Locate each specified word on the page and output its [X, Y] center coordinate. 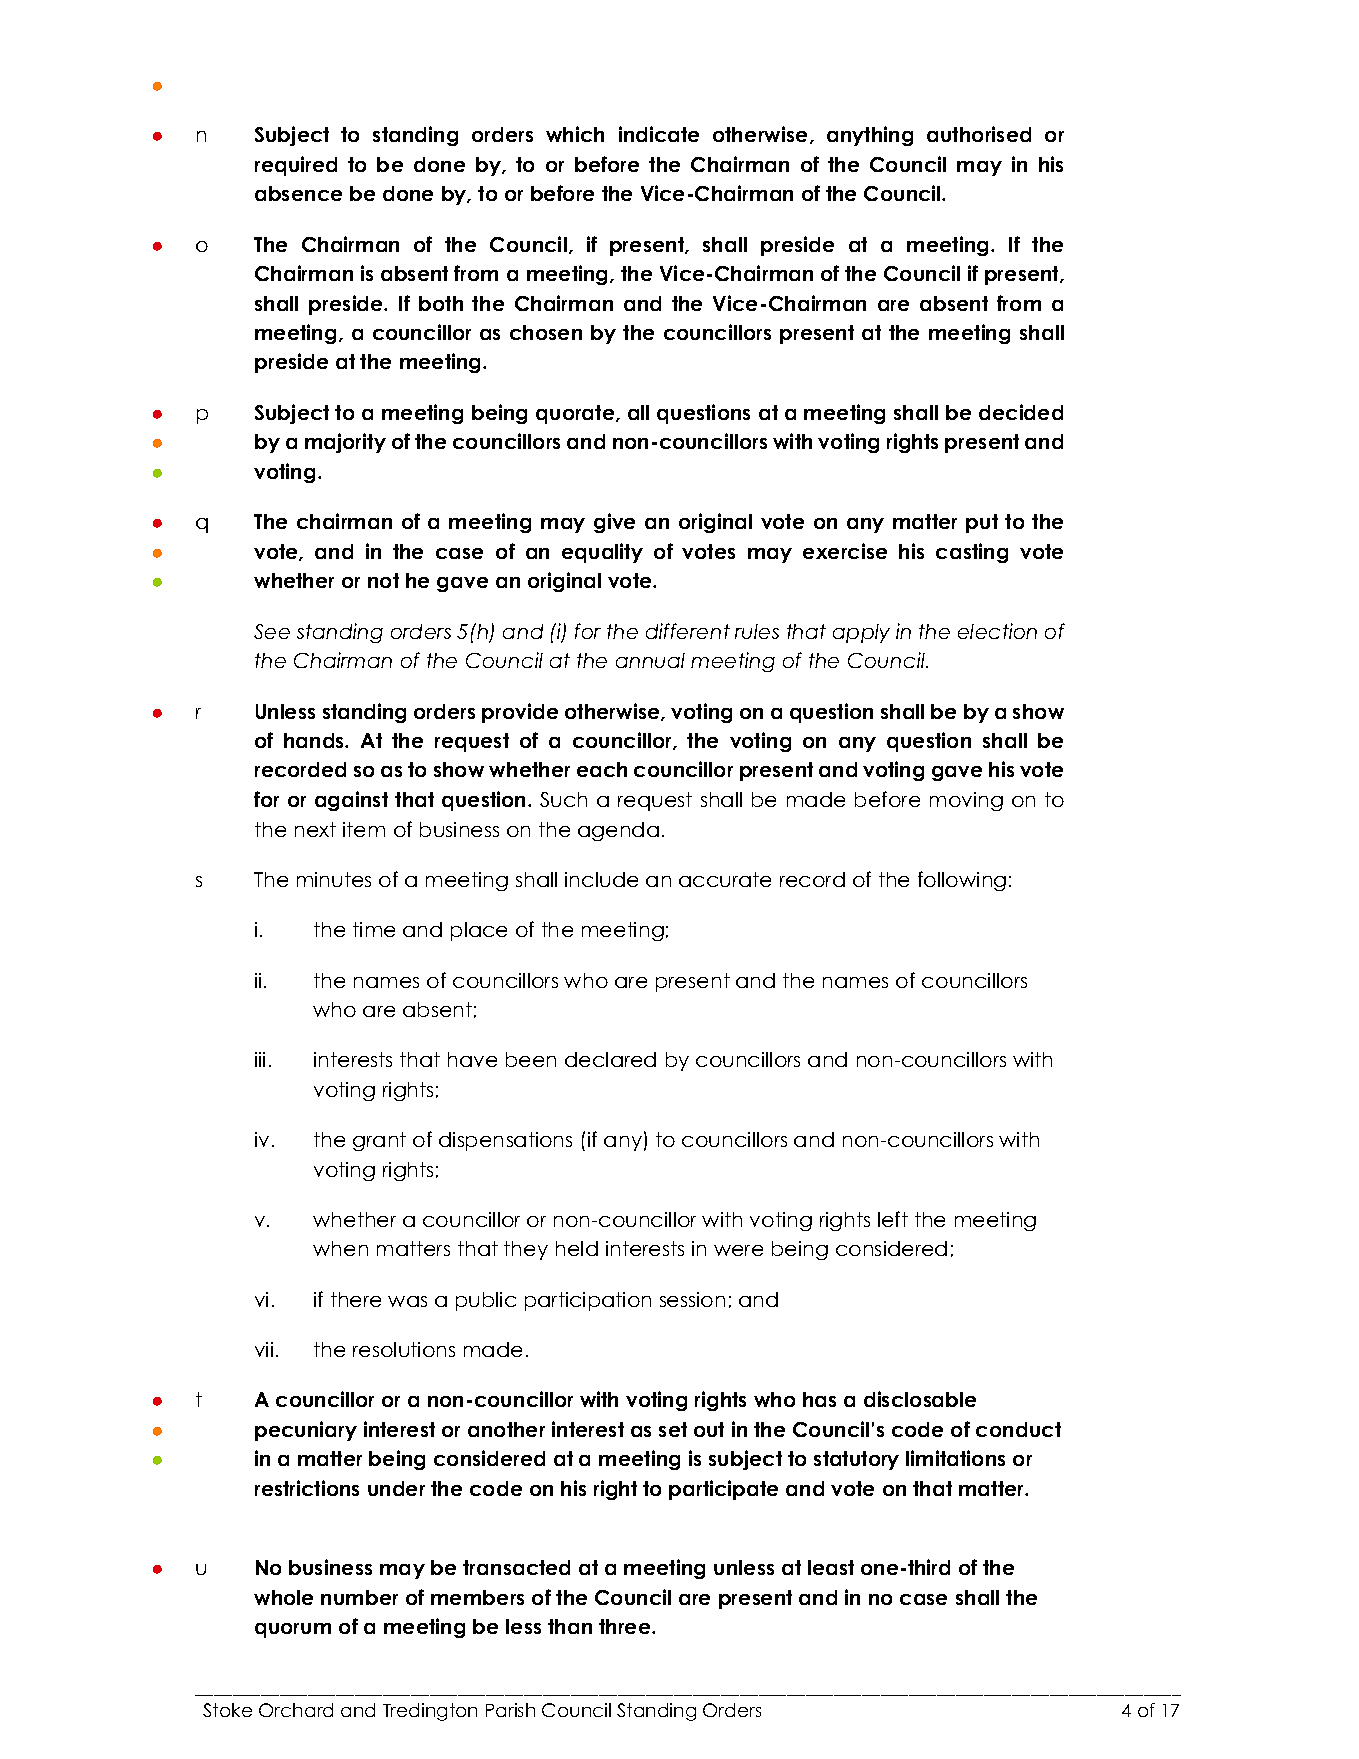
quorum [293, 1630]
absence [298, 193]
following [962, 881]
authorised [979, 134]
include [601, 879]
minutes [334, 879]
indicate [659, 134]
